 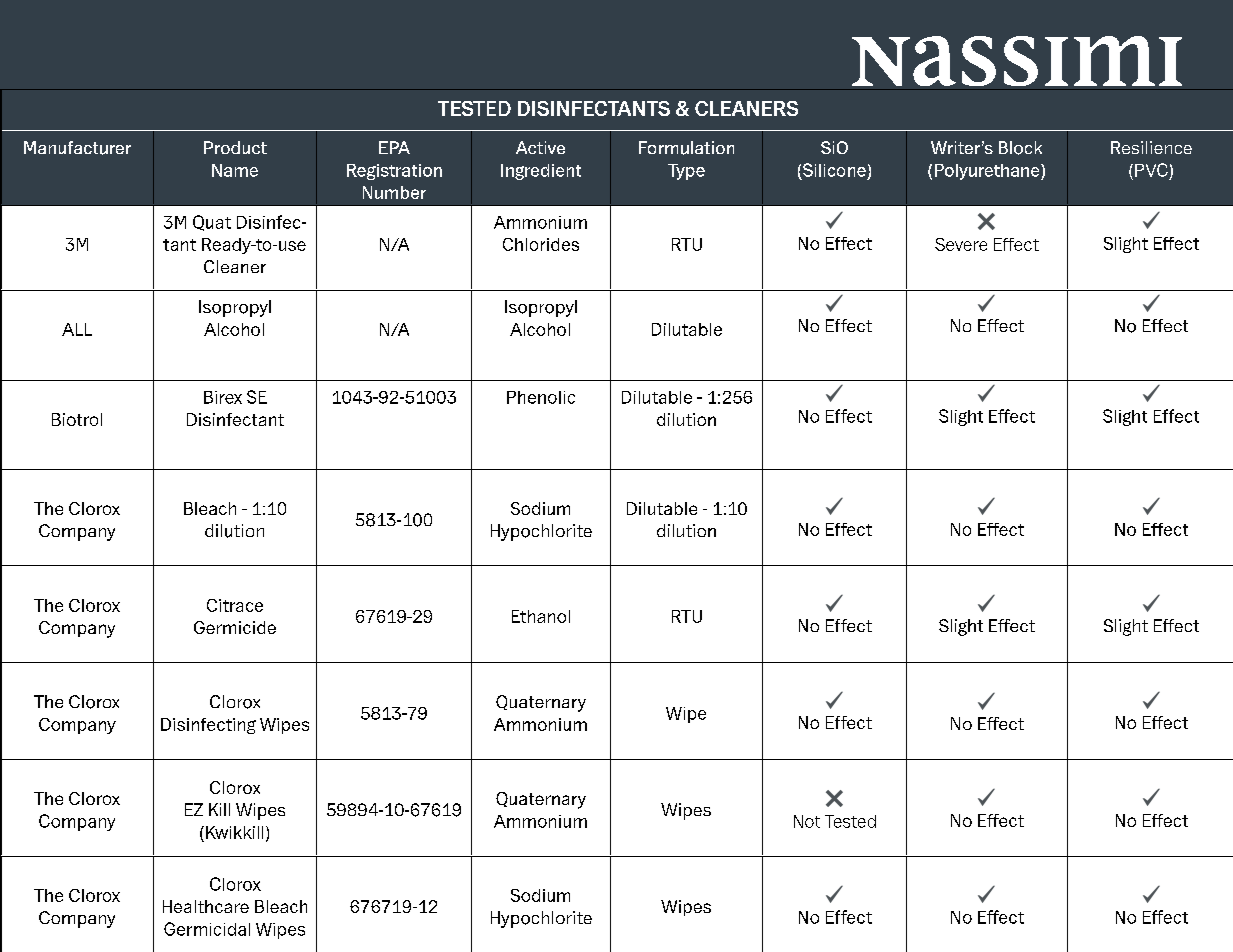 I want to click on ALL, so click(x=77, y=329).
